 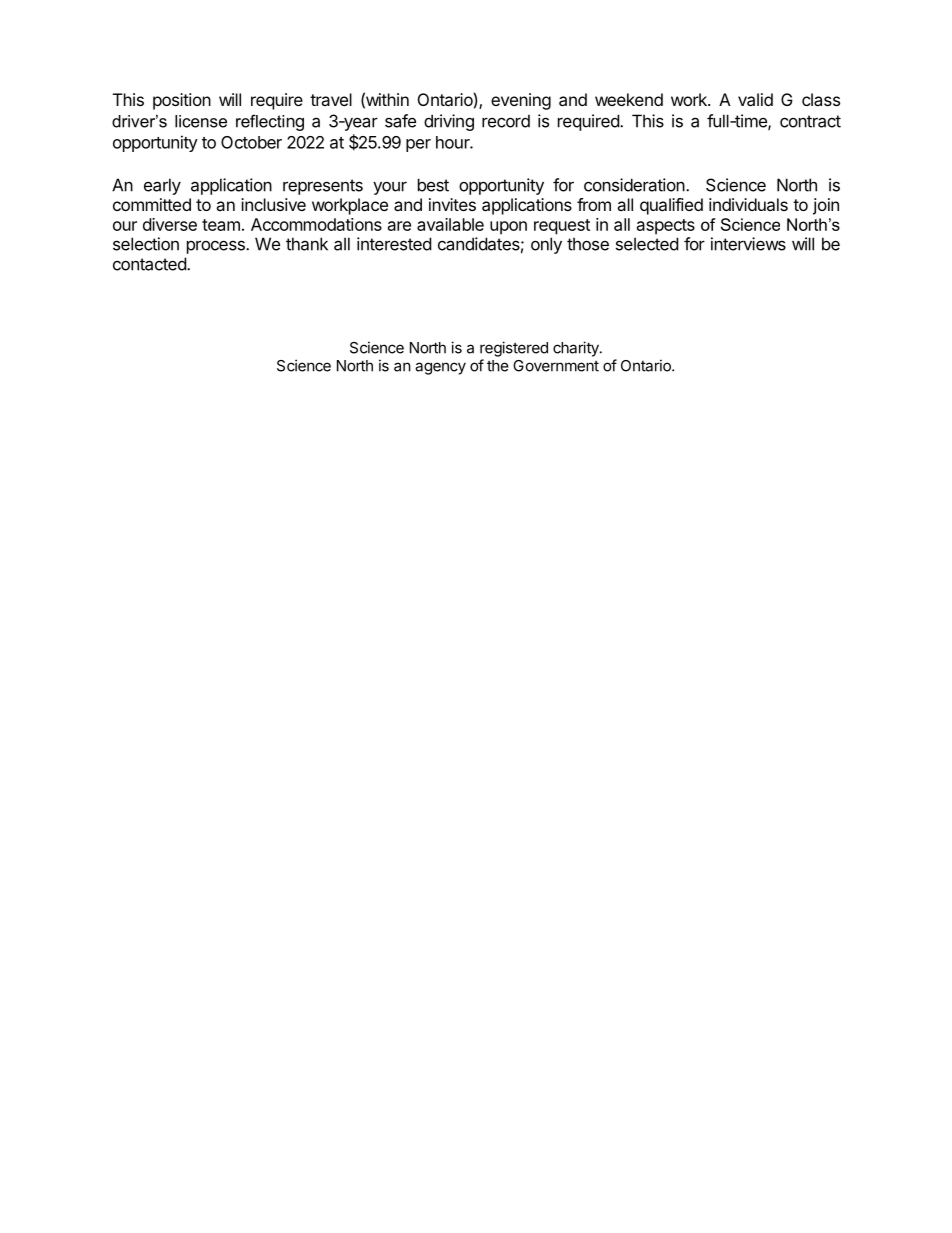 What do you see at coordinates (182, 101) in the image?
I see `position` at bounding box center [182, 101].
